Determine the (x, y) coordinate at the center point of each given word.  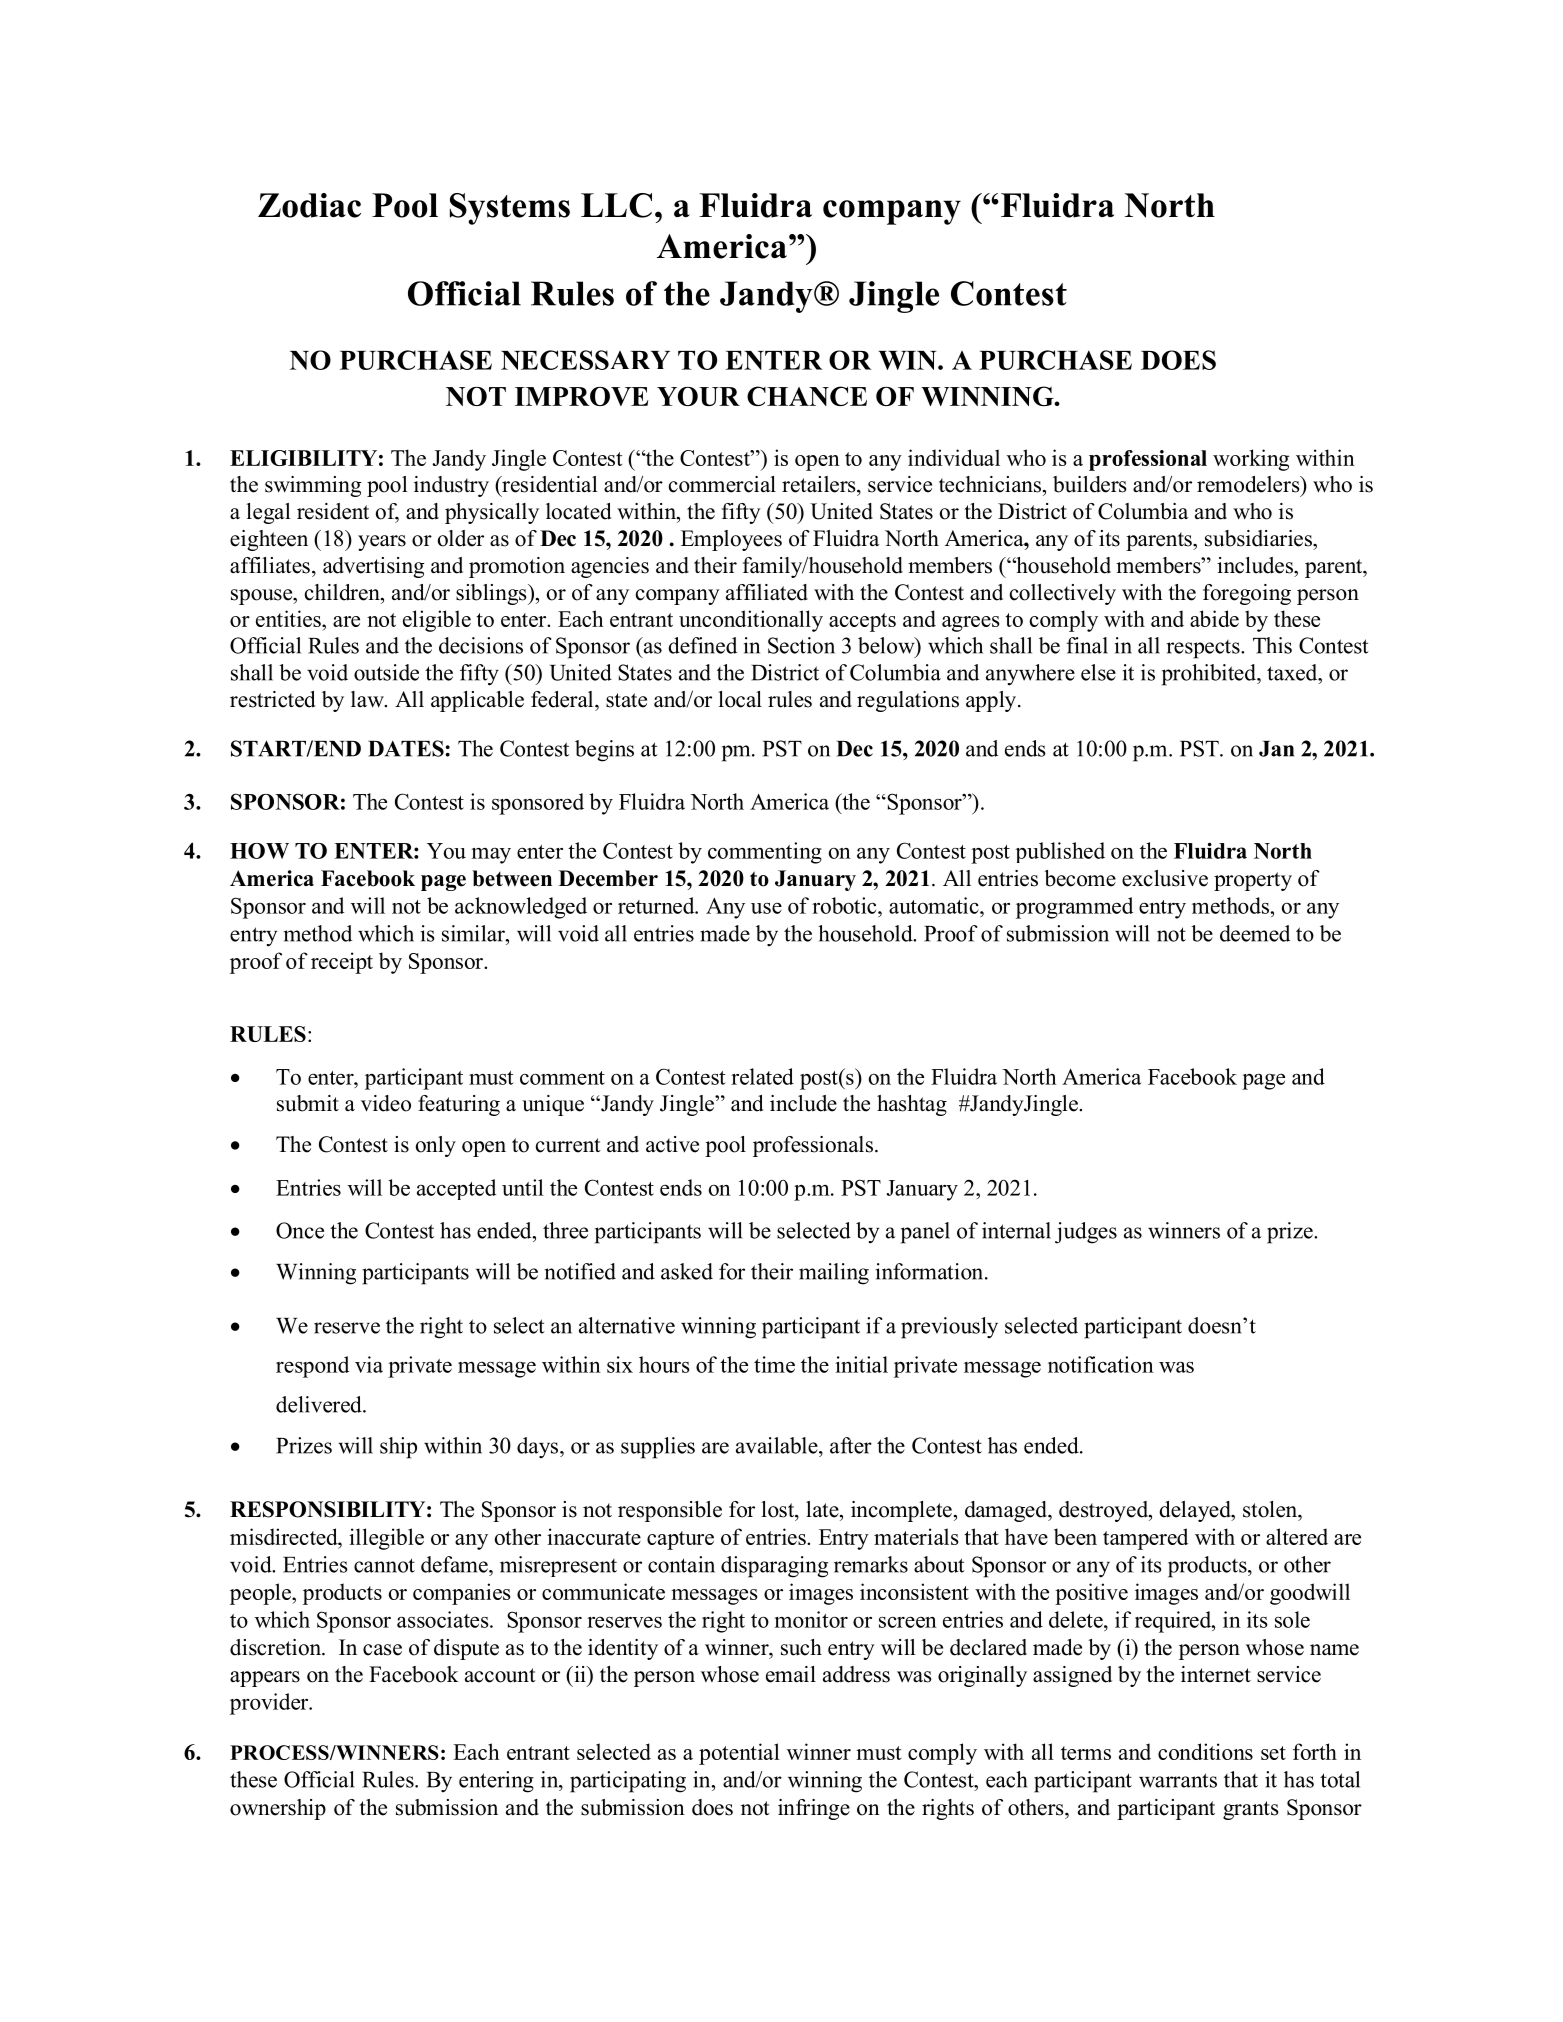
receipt (342, 963)
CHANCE (807, 396)
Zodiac (309, 205)
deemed (1255, 933)
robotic (845, 905)
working (1251, 460)
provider (270, 1704)
